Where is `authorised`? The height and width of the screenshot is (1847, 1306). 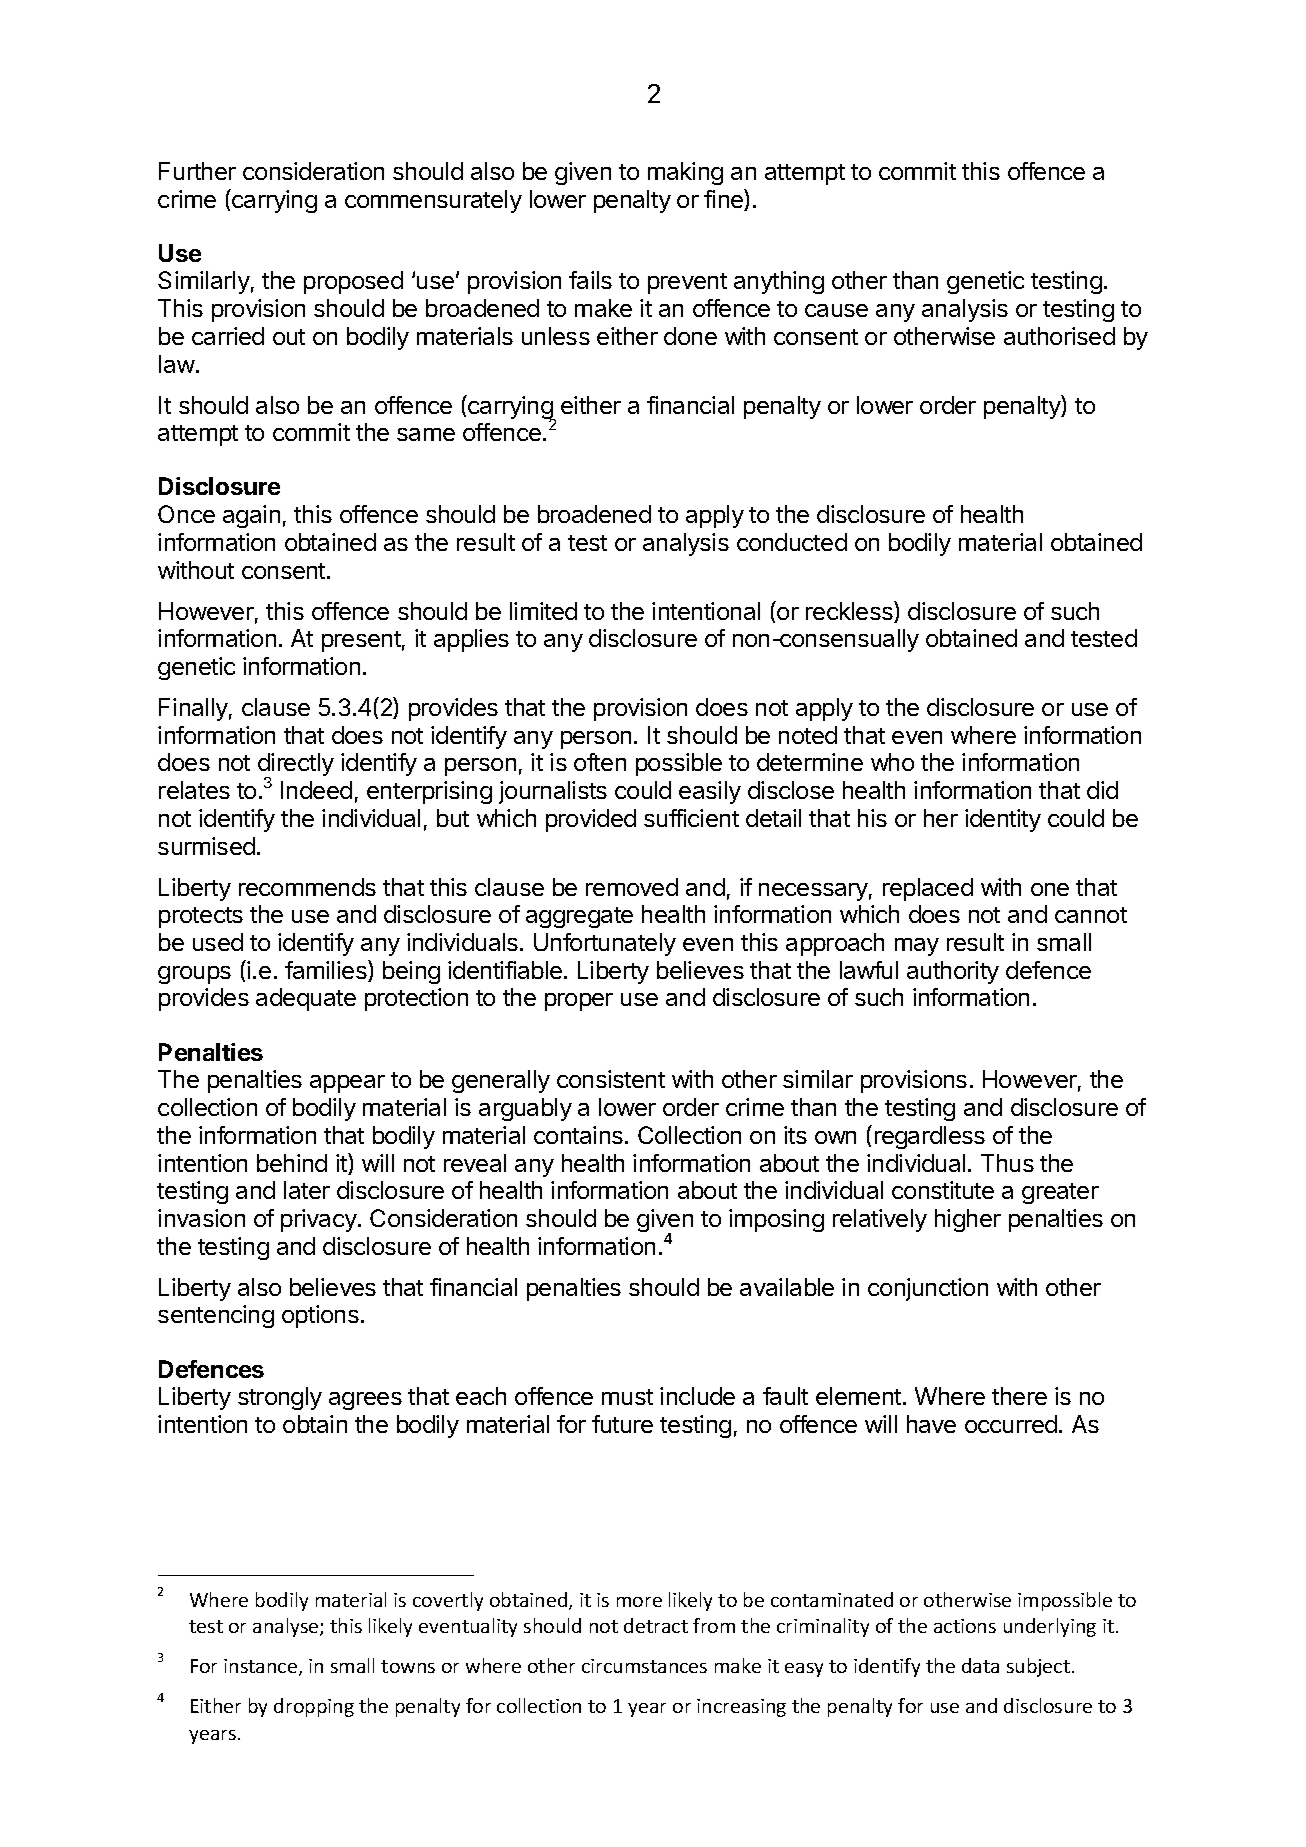 authorised is located at coordinates (1059, 336).
